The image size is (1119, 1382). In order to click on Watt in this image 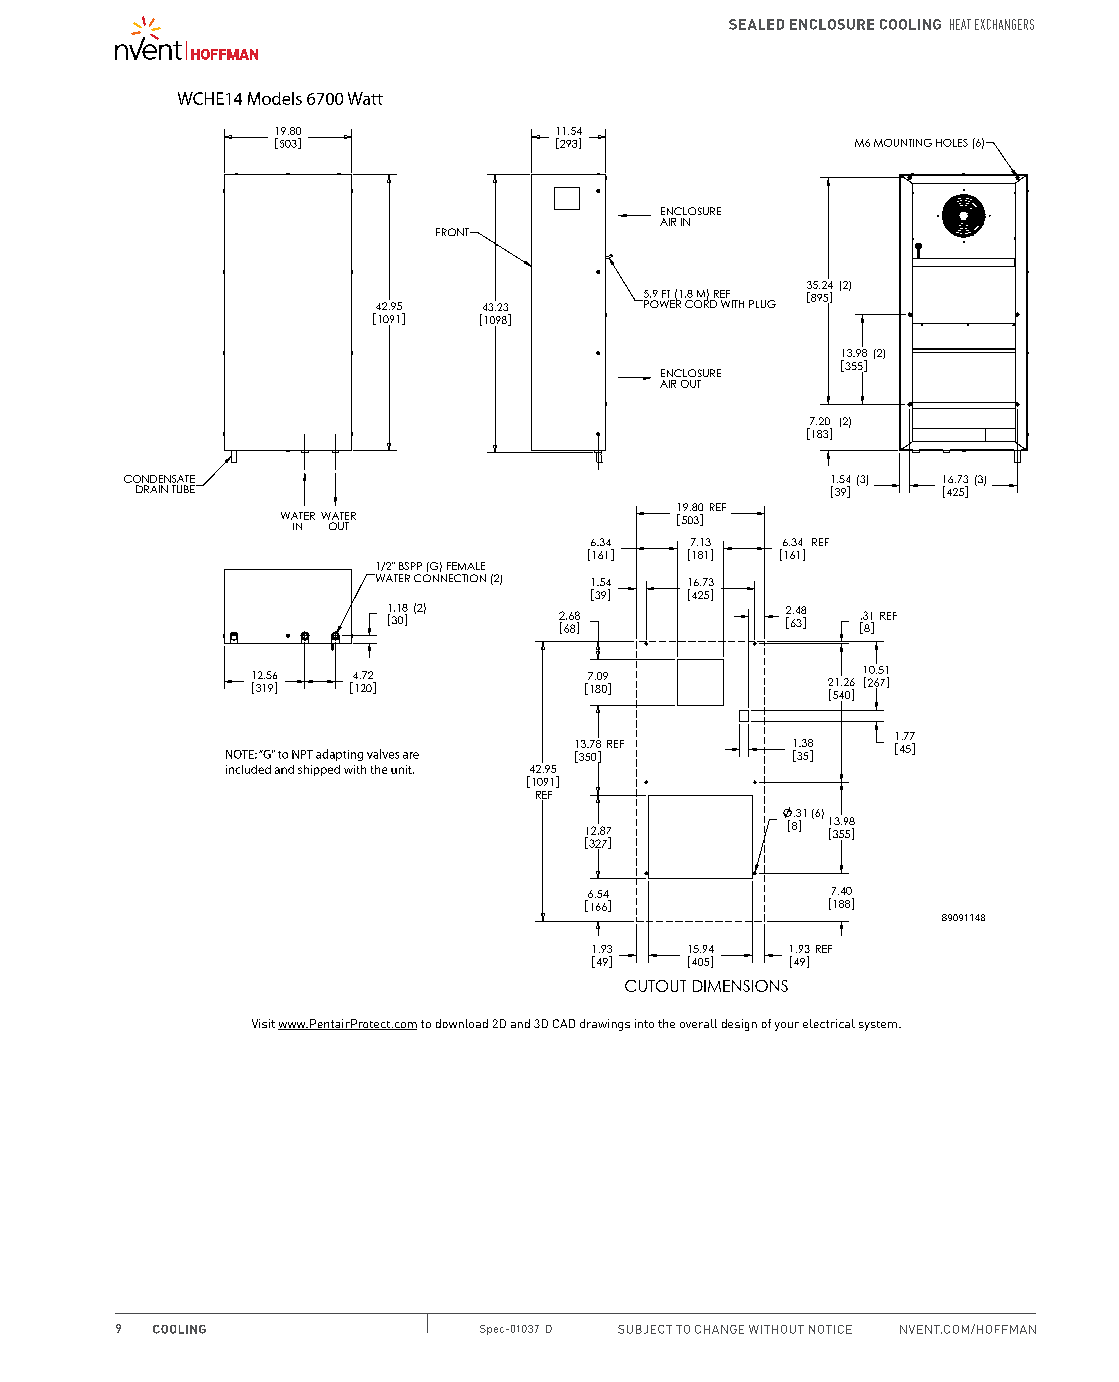, I will do `click(365, 98)`.
